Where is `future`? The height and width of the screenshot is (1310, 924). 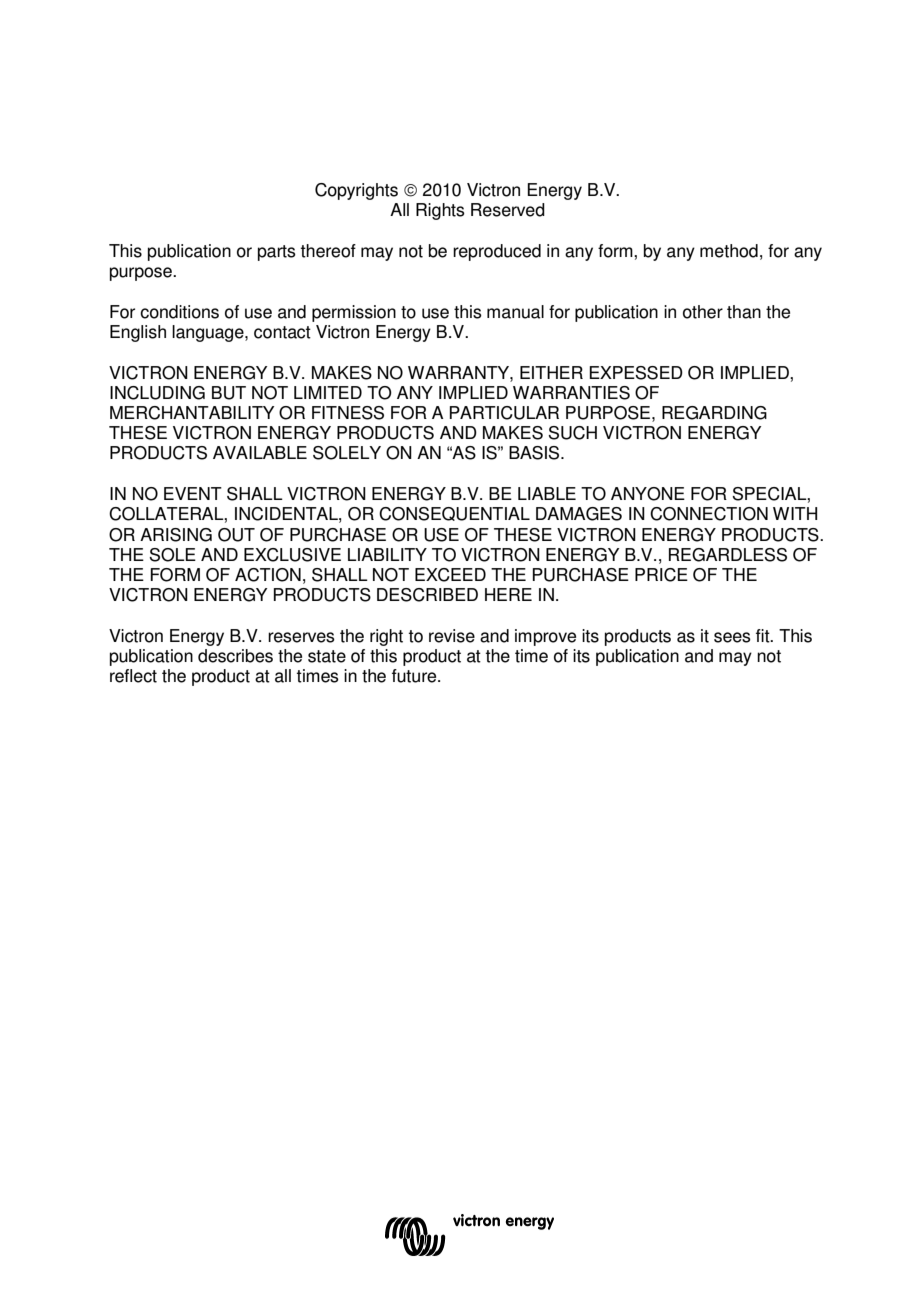 future is located at coordinates (415, 676).
